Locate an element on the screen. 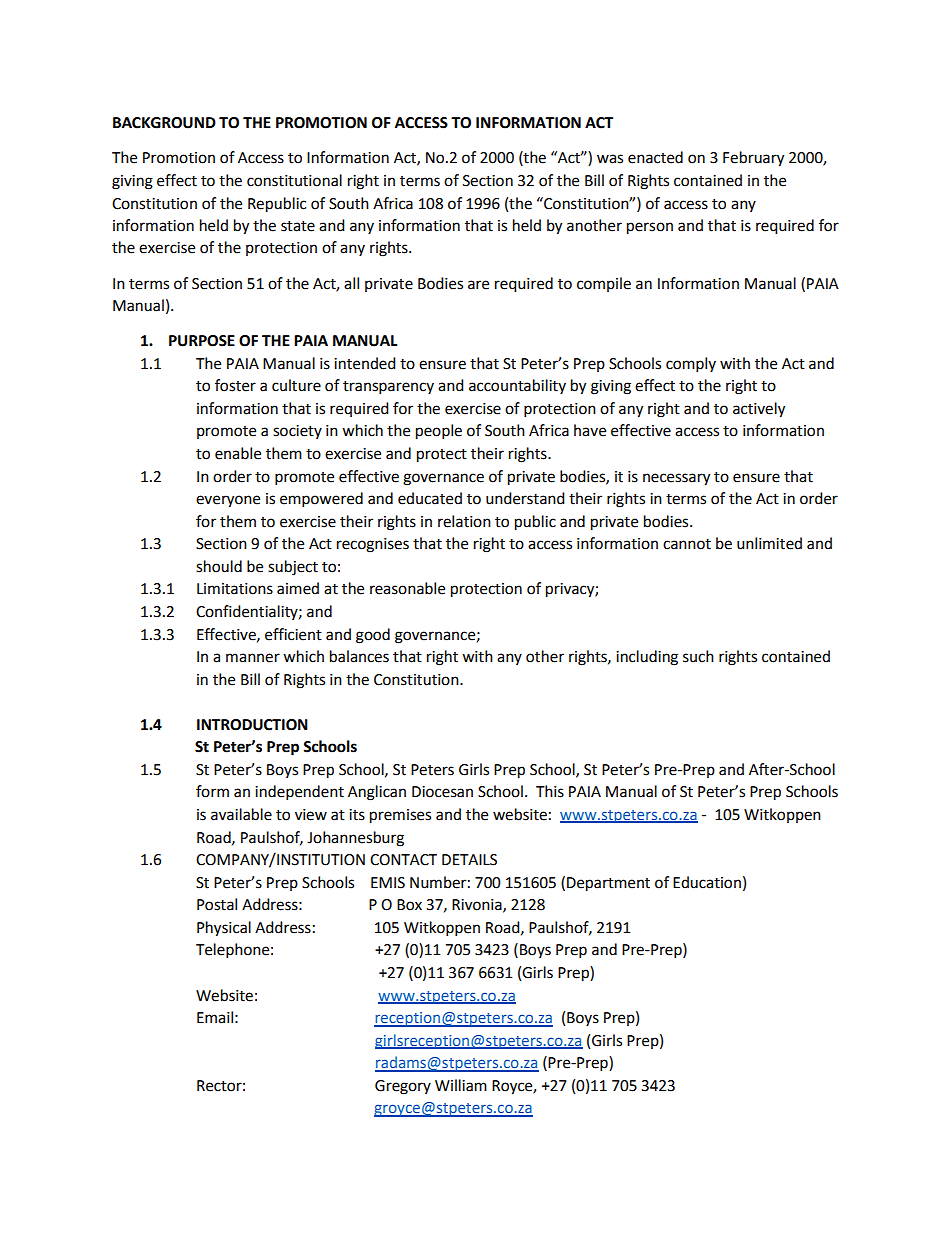 The height and width of the screenshot is (1233, 952). BACKGROUND is located at coordinates (164, 123).
